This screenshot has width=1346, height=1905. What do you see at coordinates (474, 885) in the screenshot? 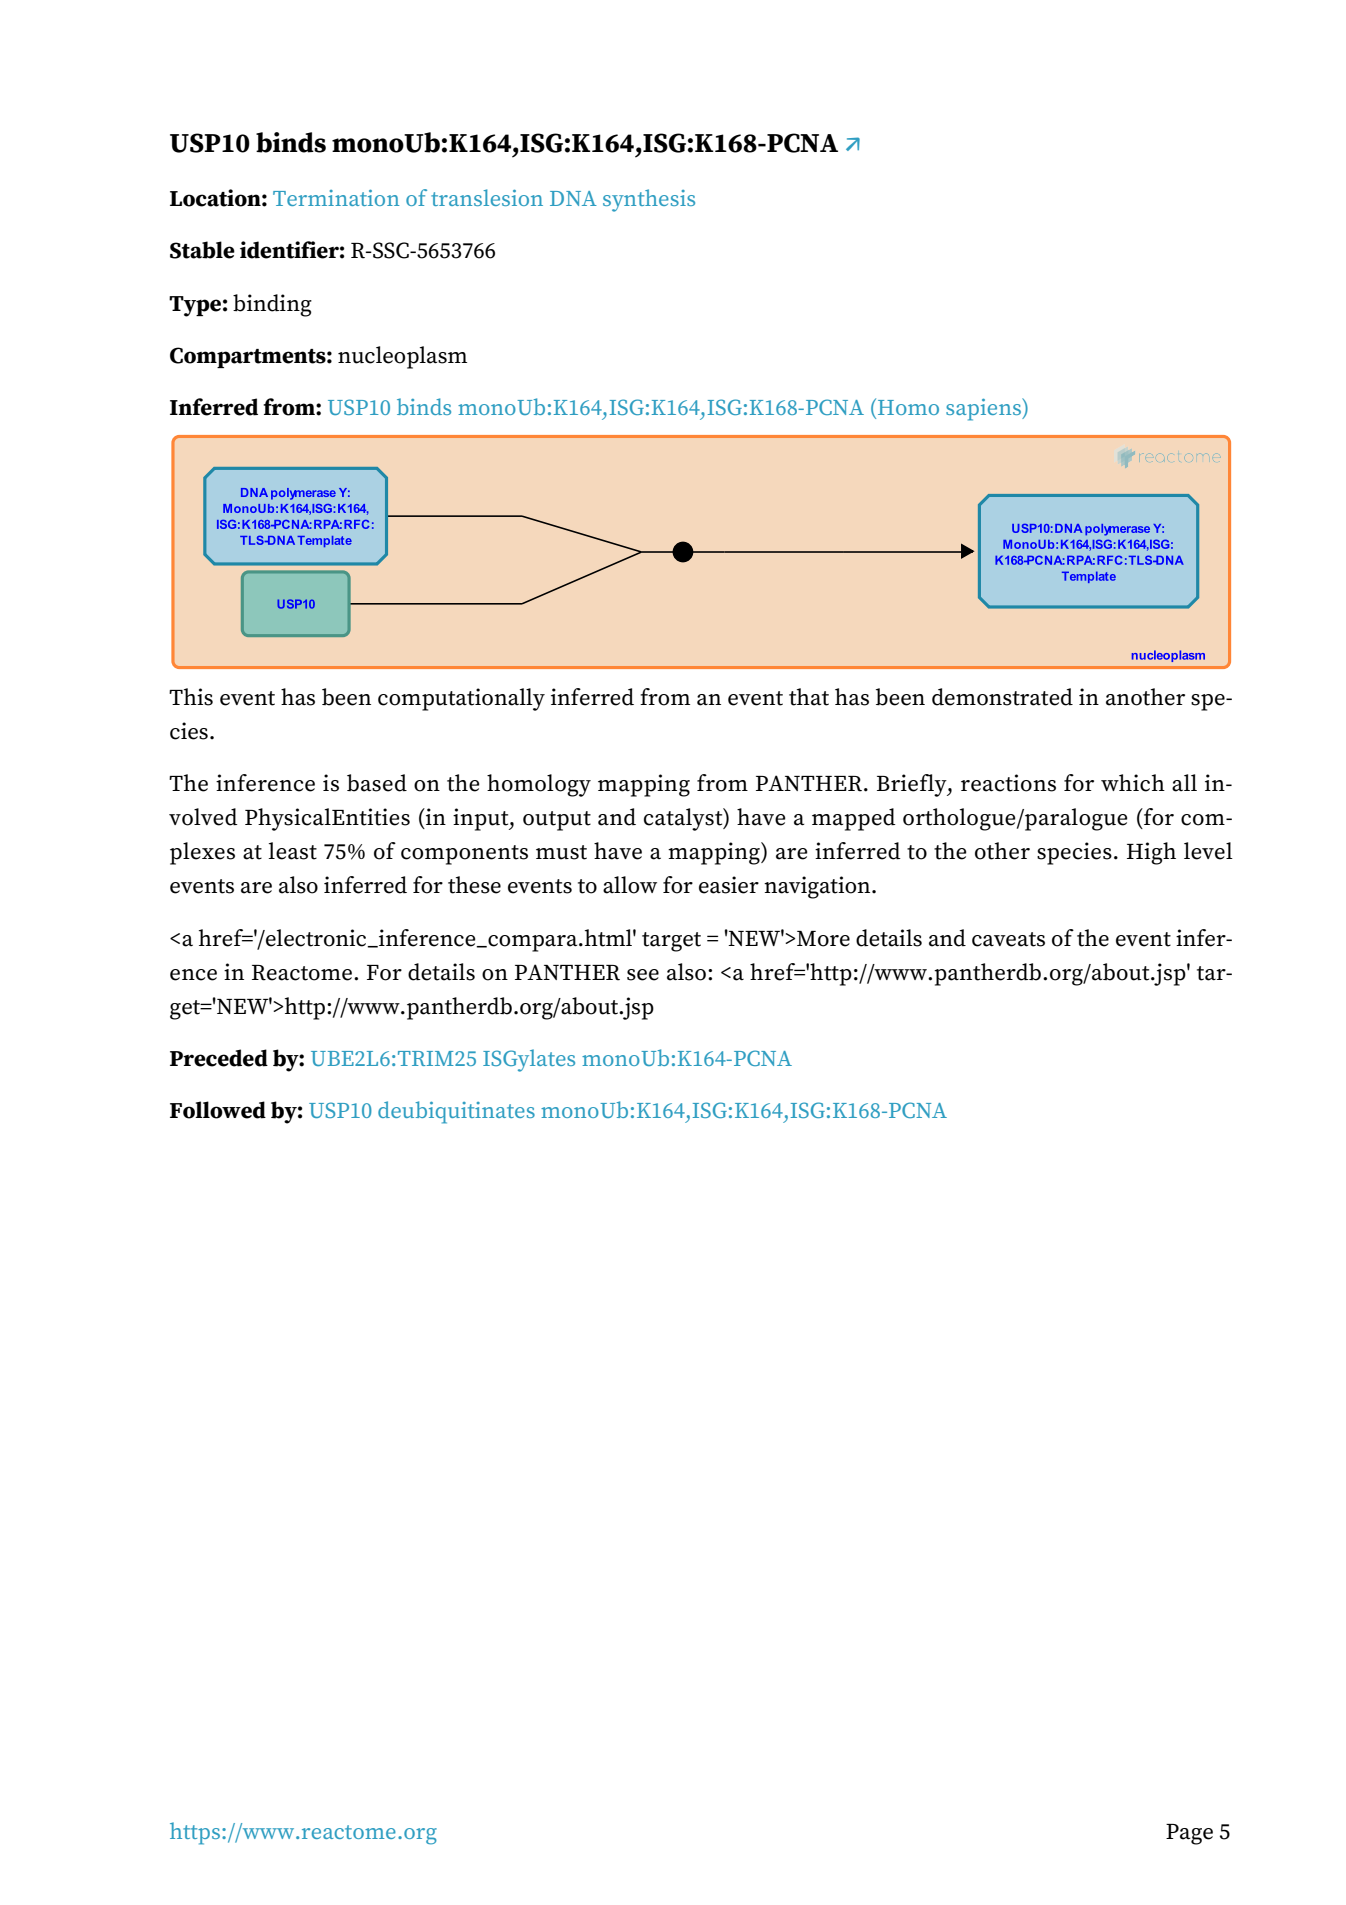
I see `these` at bounding box center [474, 885].
